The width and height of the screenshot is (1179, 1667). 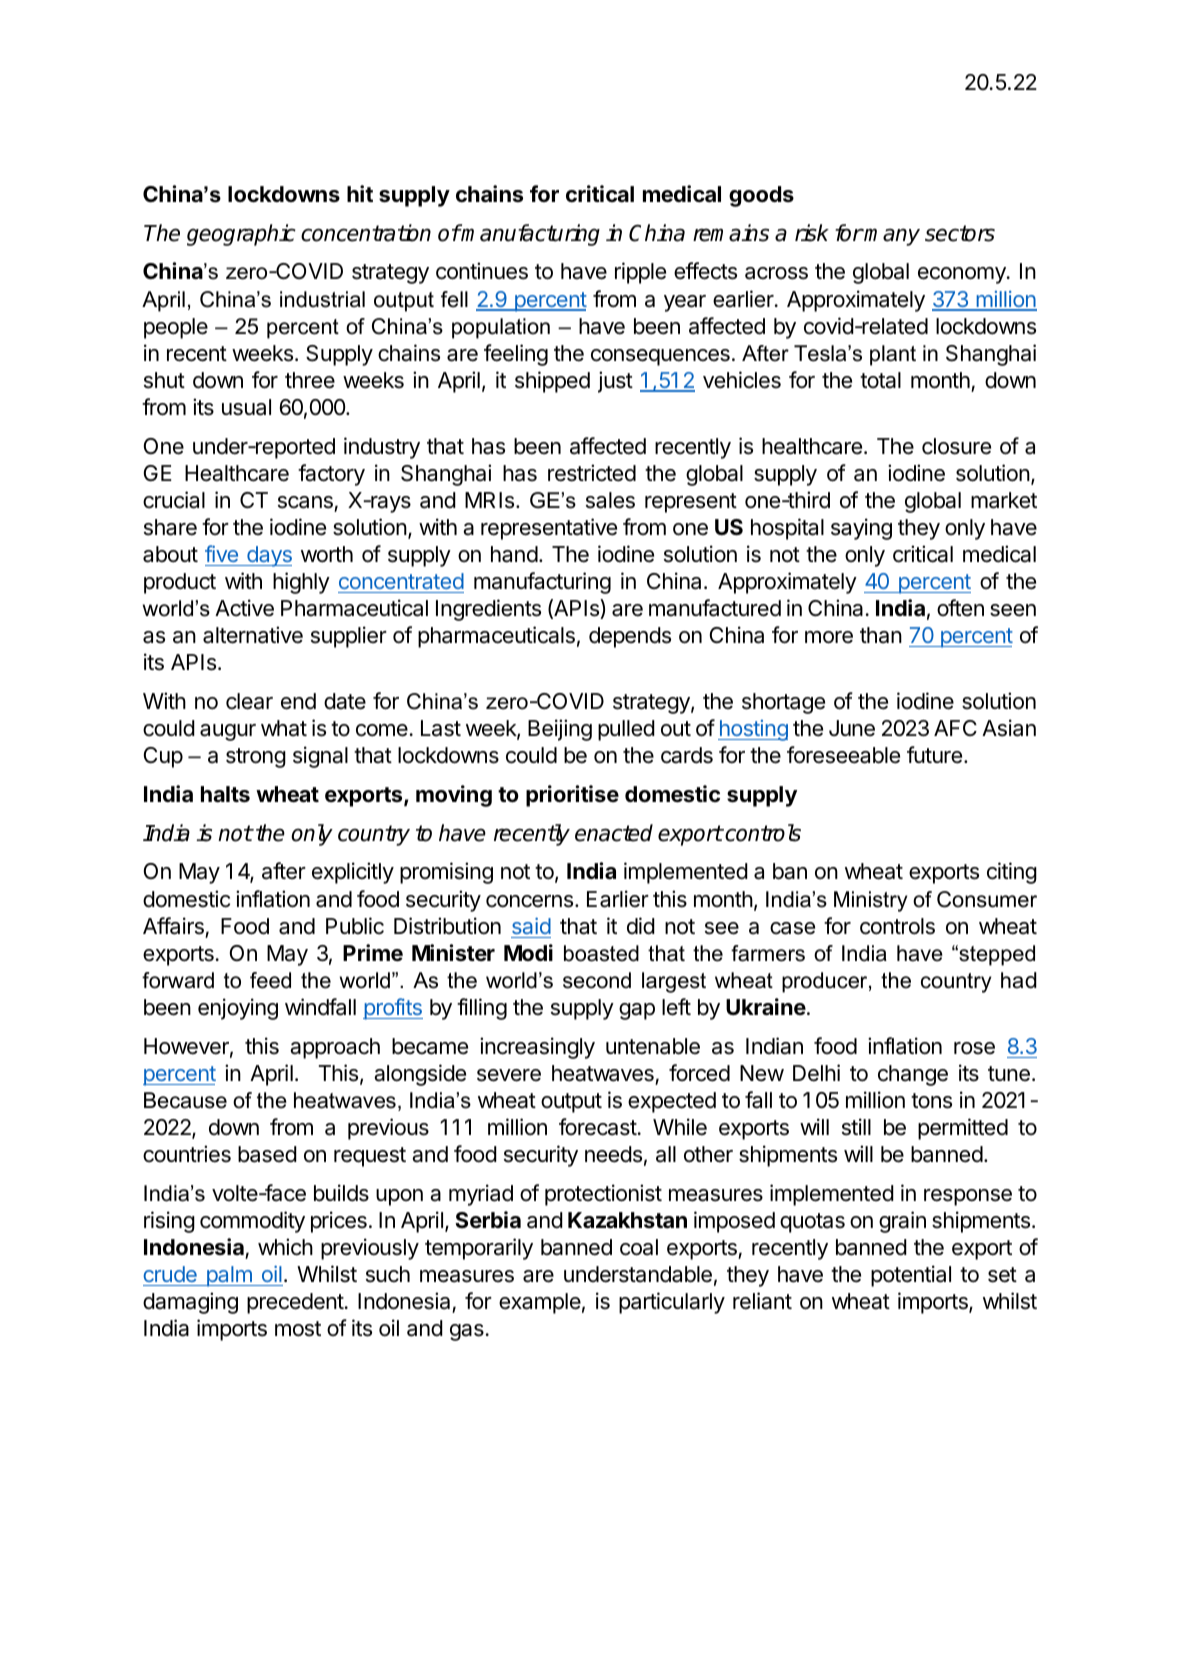 What do you see at coordinates (870, 901) in the screenshot?
I see `Ministry` at bounding box center [870, 901].
